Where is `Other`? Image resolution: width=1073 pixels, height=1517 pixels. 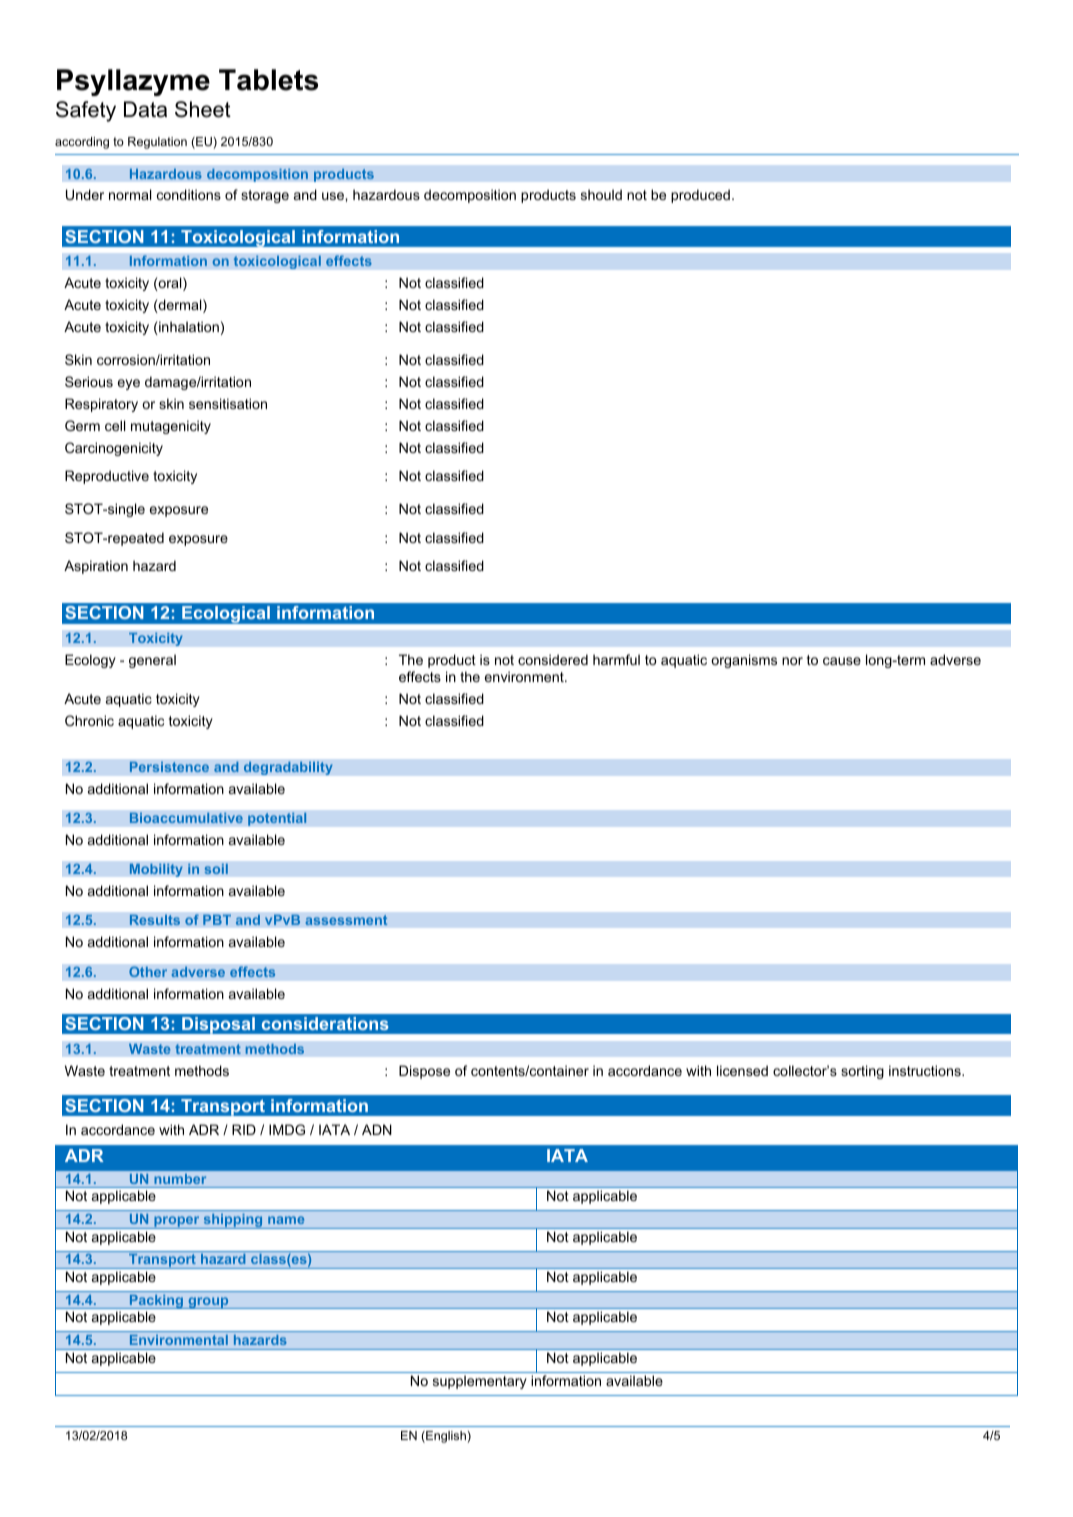 Other is located at coordinates (148, 971).
